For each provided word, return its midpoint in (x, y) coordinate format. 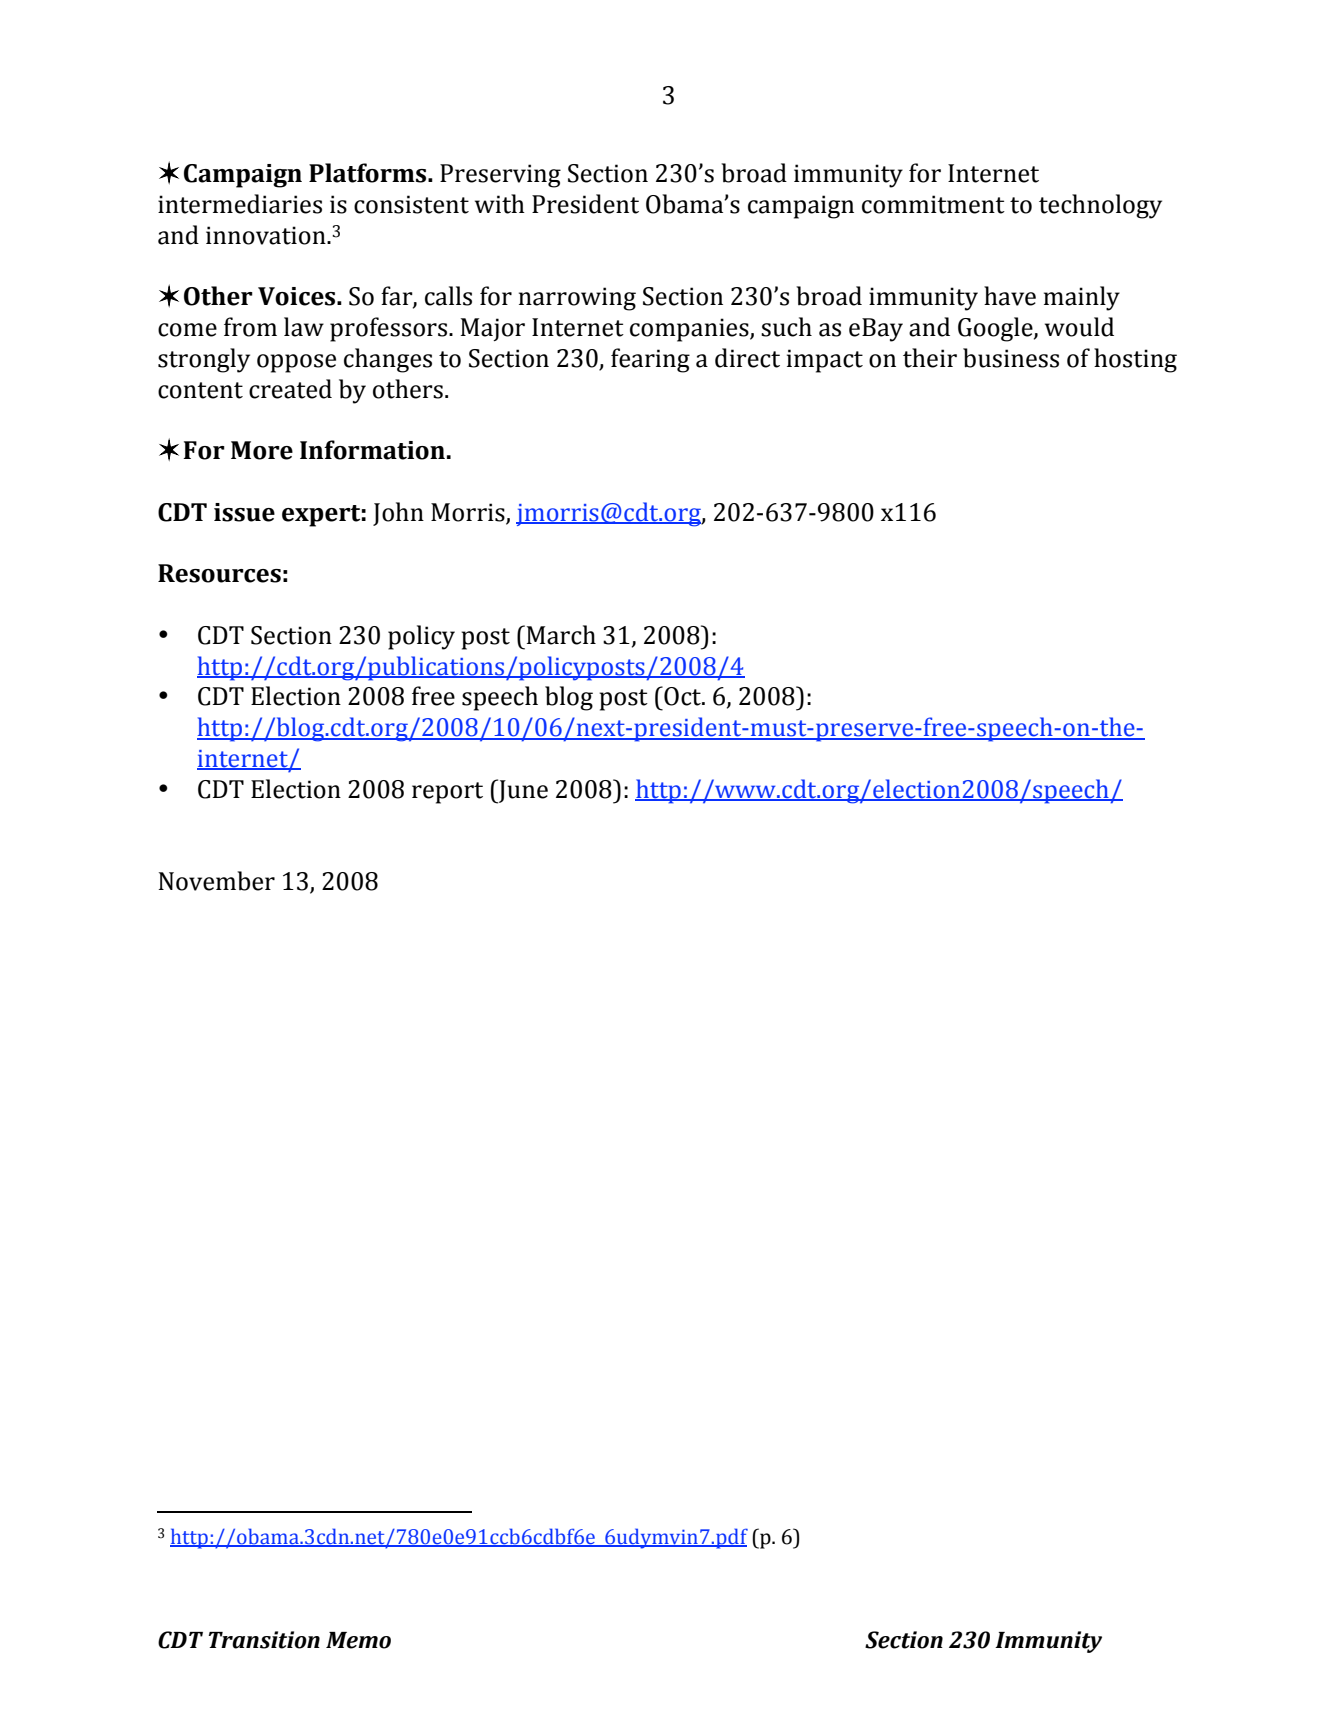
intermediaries (240, 204)
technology (1100, 206)
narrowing (577, 299)
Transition (264, 1640)
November (217, 881)
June (522, 791)
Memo (358, 1640)
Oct (683, 696)
